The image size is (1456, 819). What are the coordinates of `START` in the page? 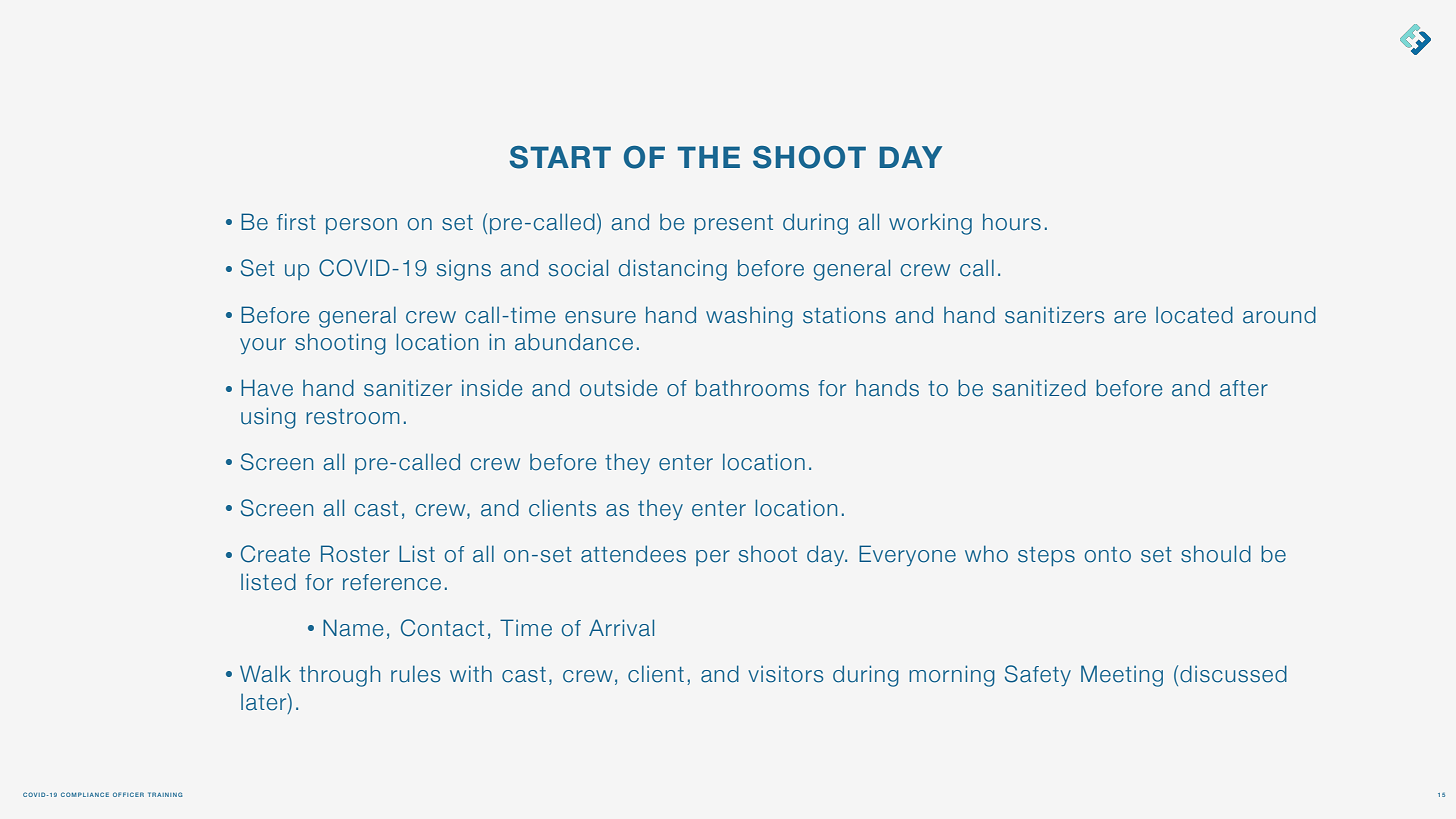 It's located at (560, 157).
